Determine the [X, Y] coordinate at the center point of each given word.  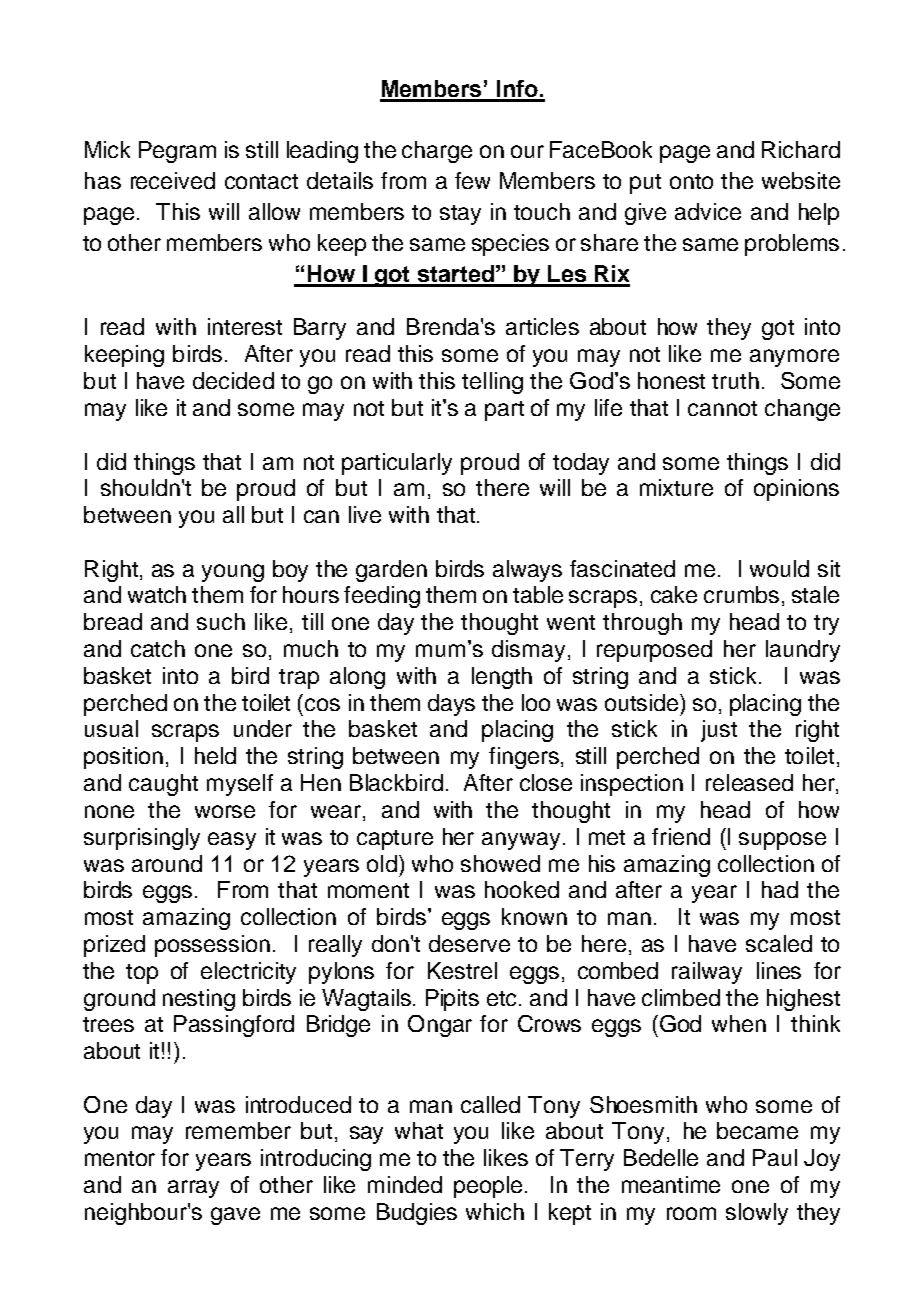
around [167, 863]
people [488, 1187]
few [472, 180]
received [173, 180]
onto [691, 181]
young [233, 573]
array [193, 1189]
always [527, 571]
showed [500, 863]
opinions [796, 490]
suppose [782, 841]
